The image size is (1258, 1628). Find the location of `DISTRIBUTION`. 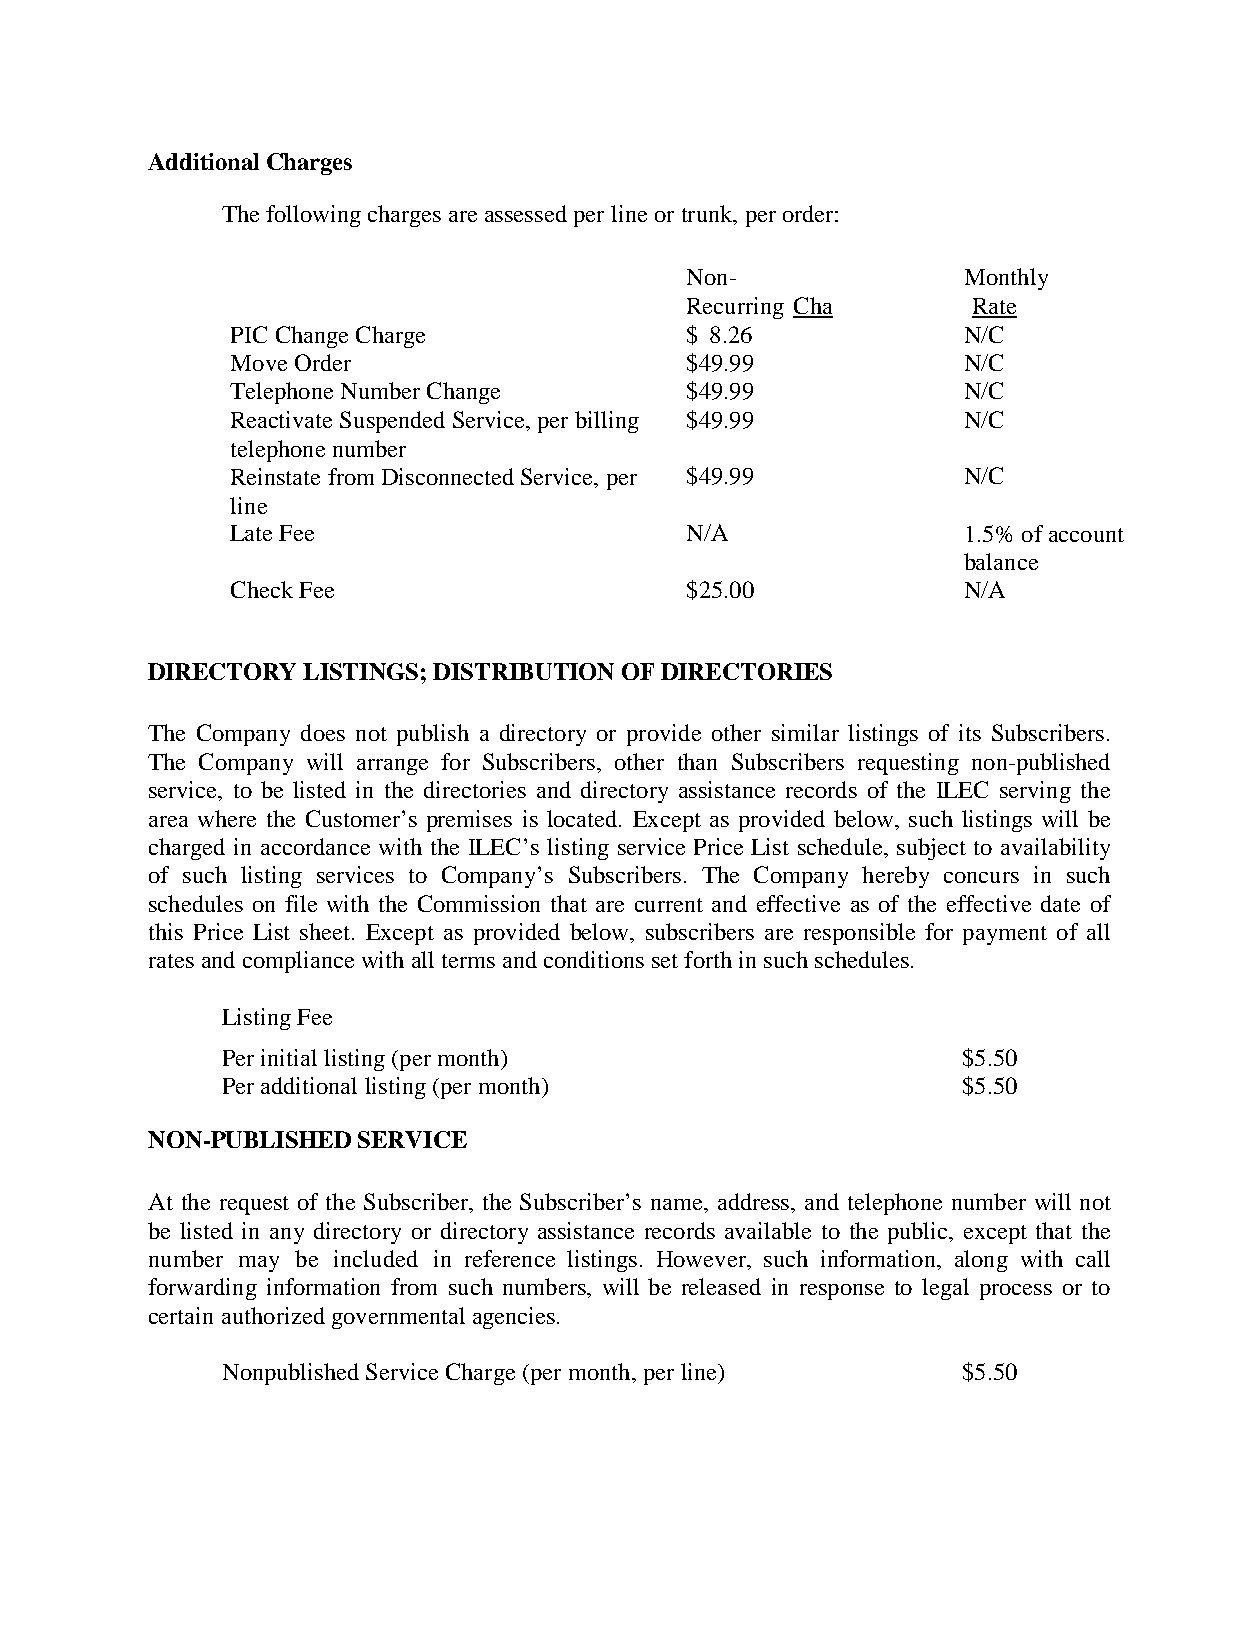

DISTRIBUTION is located at coordinates (523, 671).
